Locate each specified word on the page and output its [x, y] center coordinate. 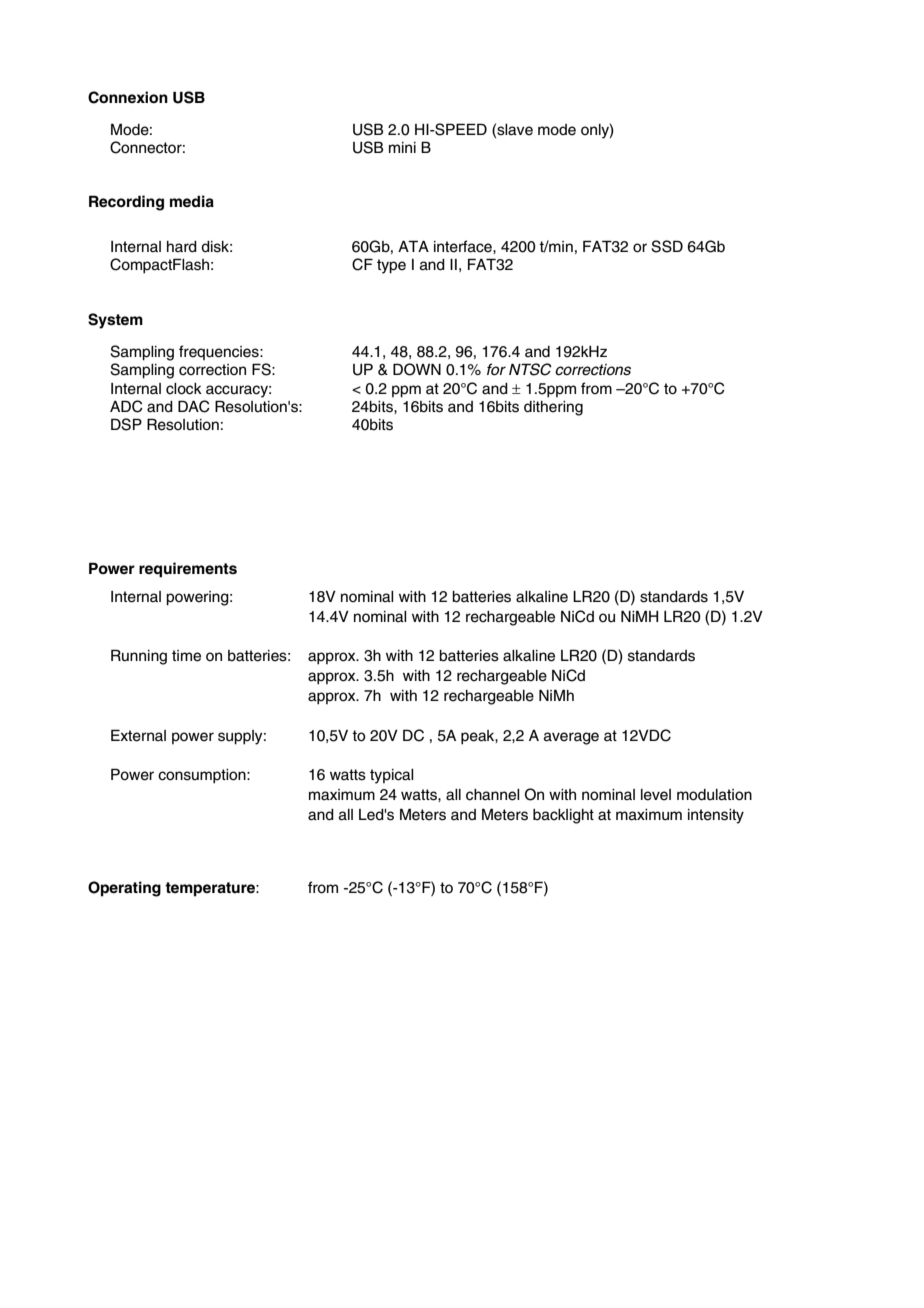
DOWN [417, 369]
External [138, 735]
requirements [188, 570]
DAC [194, 406]
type [391, 266]
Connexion [128, 97]
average [571, 738]
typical [392, 776]
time [186, 656]
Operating [124, 889]
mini [402, 147]
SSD [667, 246]
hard [182, 247]
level [656, 795]
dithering [553, 408]
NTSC [530, 369]
